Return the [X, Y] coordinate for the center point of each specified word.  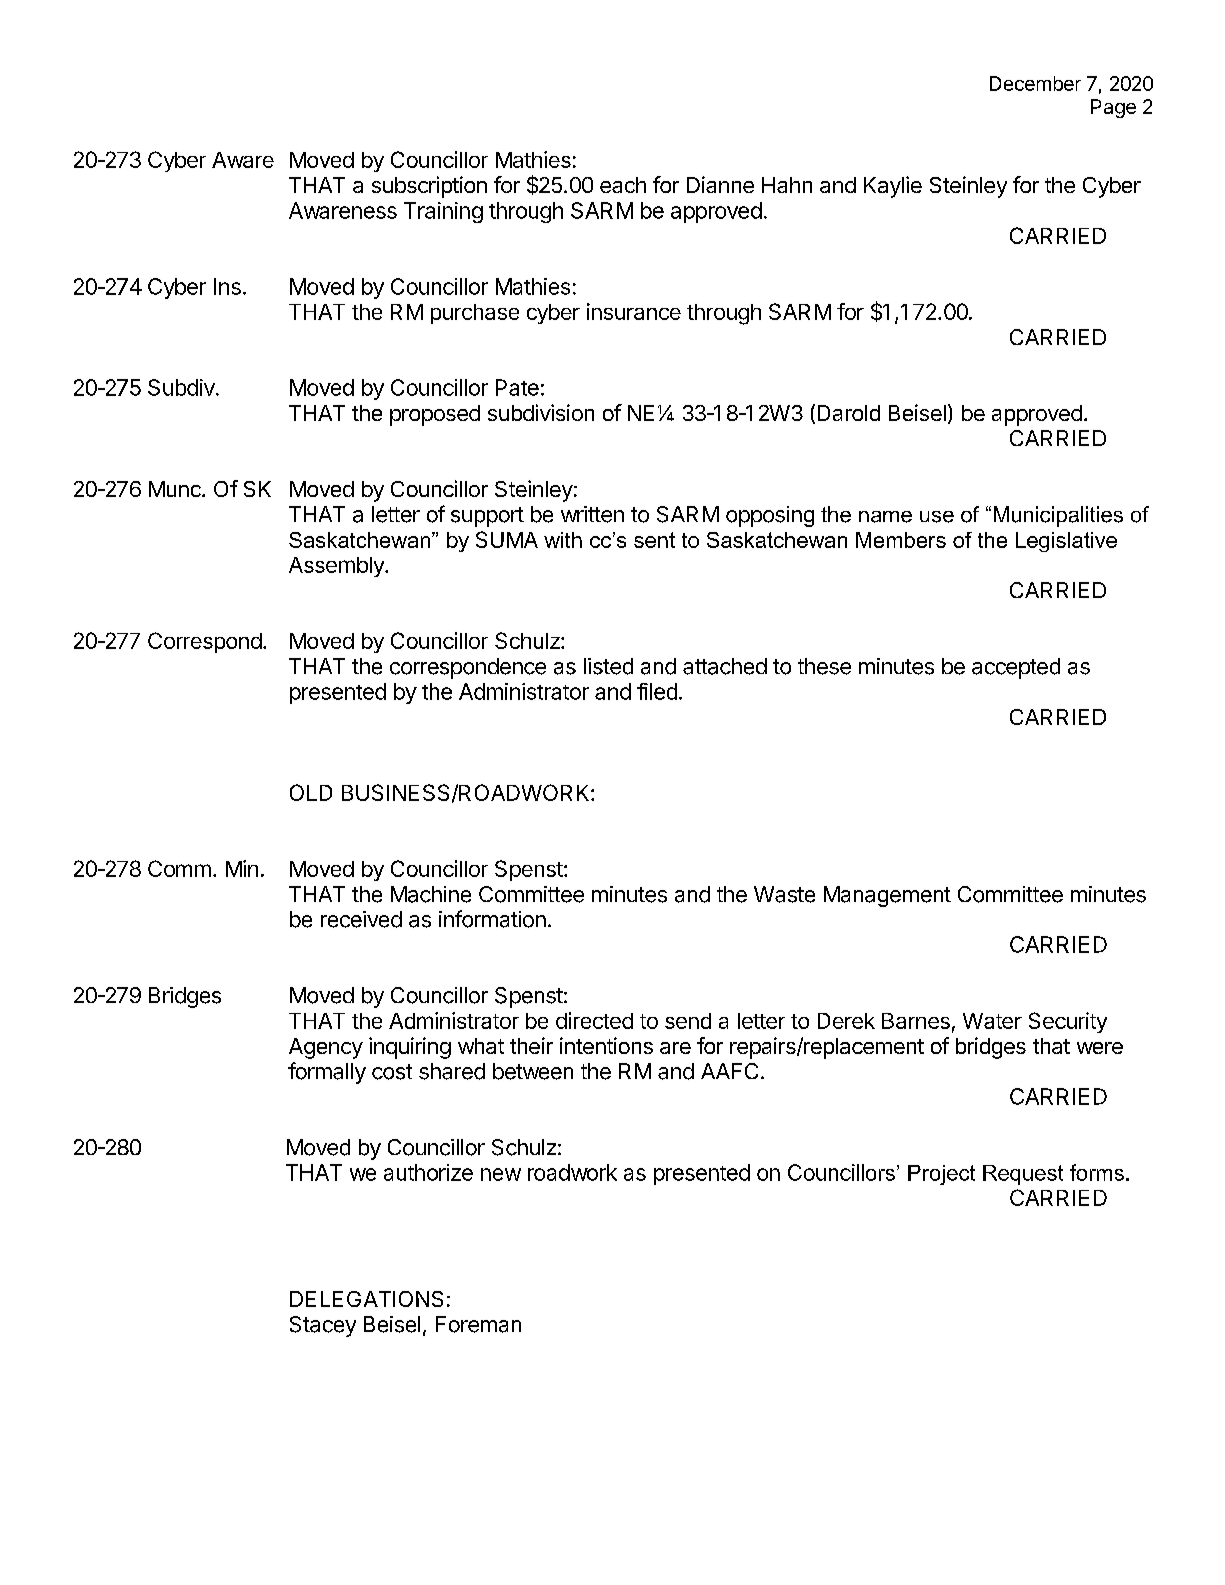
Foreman [478, 1324]
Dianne [720, 184]
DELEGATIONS [366, 1299]
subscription [429, 187]
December [1035, 83]
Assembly [337, 567]
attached [725, 666]
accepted [1016, 668]
